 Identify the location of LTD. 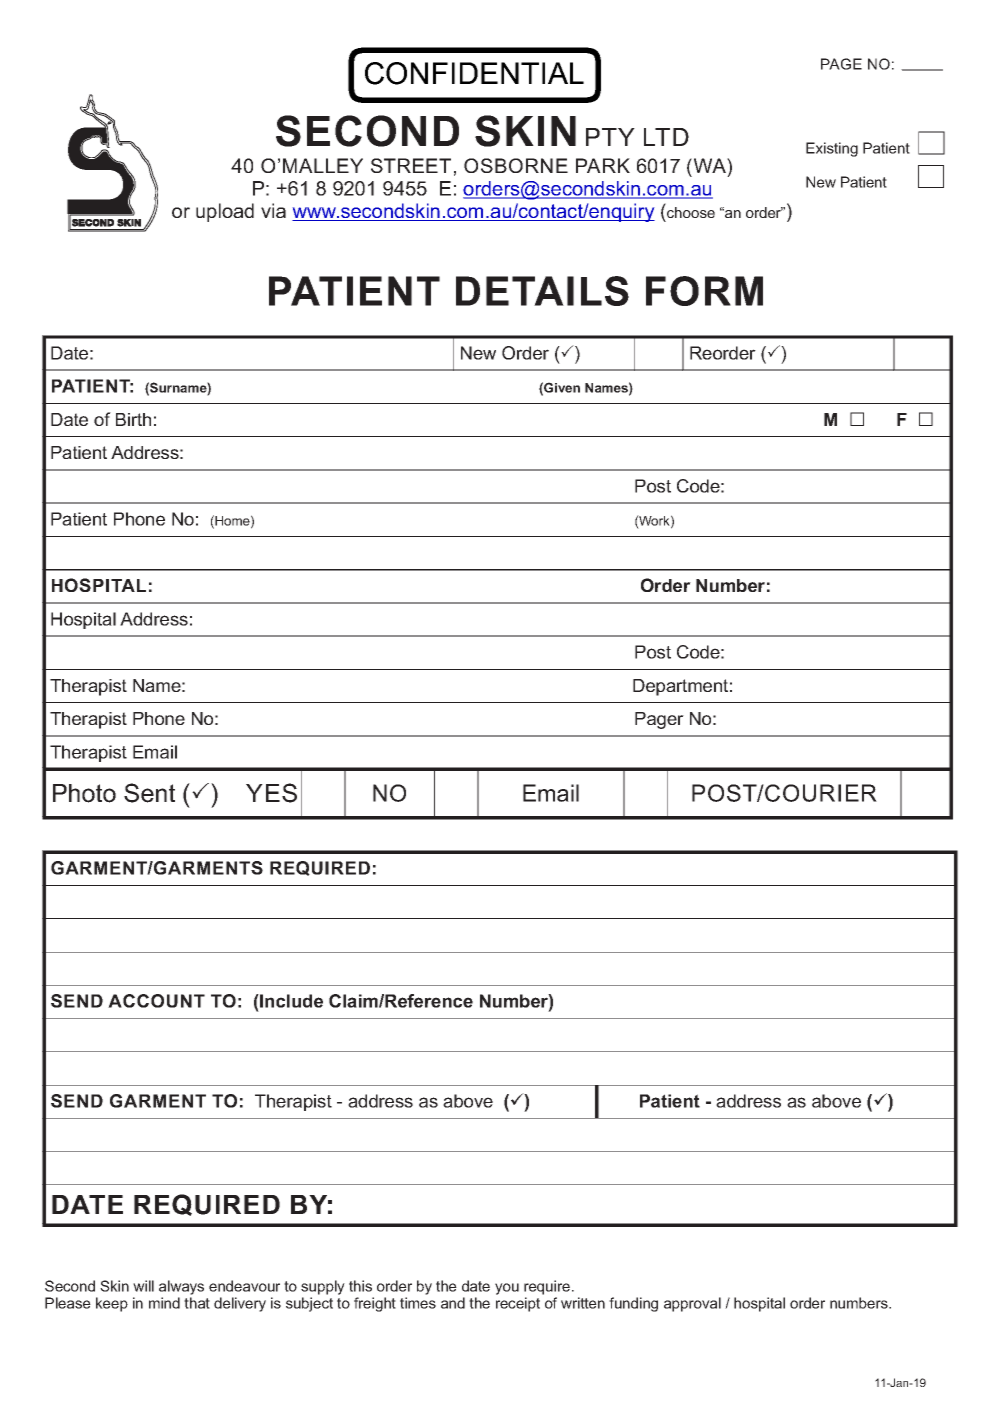
(666, 137).
